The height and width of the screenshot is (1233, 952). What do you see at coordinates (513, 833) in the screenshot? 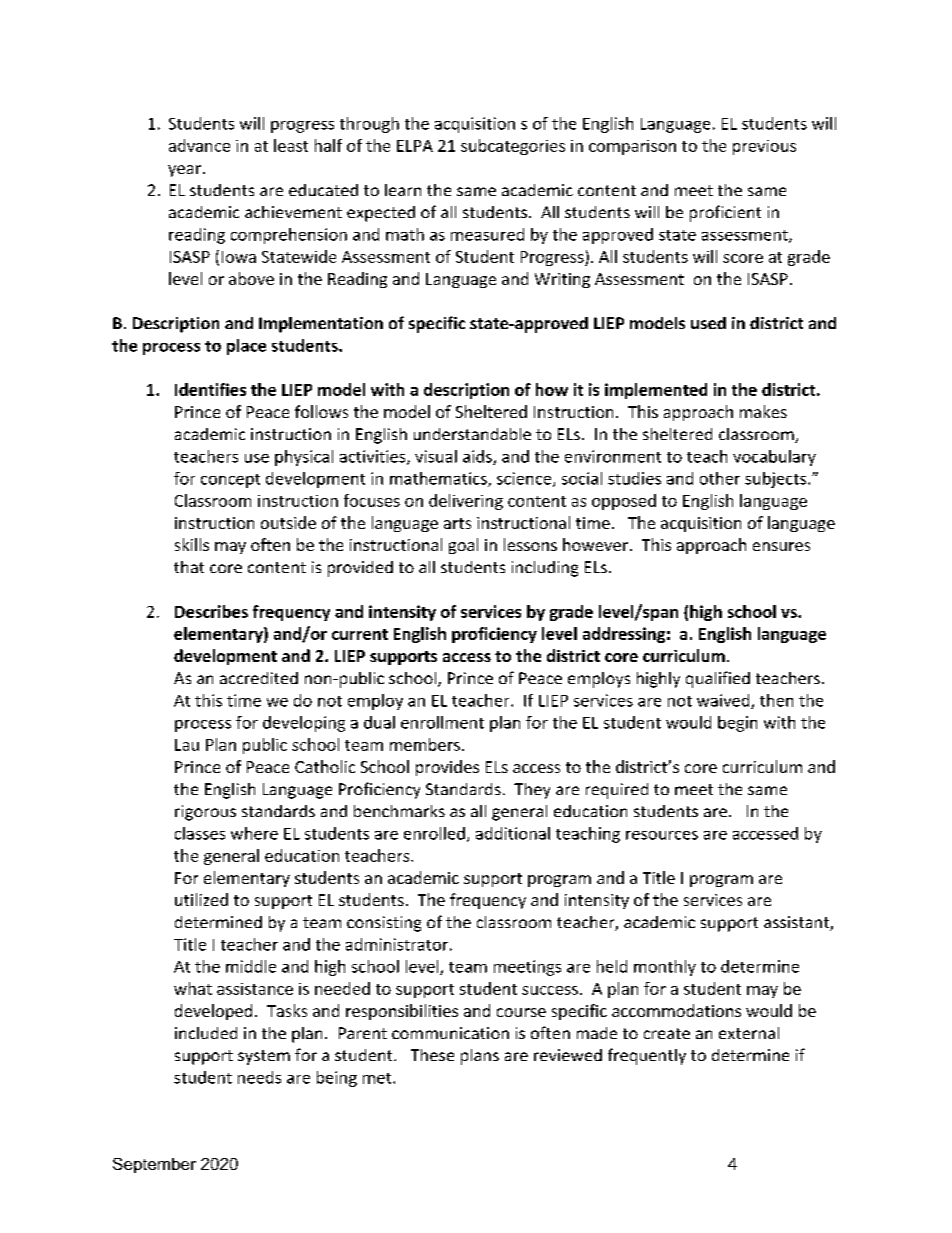
I see `additional` at bounding box center [513, 833].
